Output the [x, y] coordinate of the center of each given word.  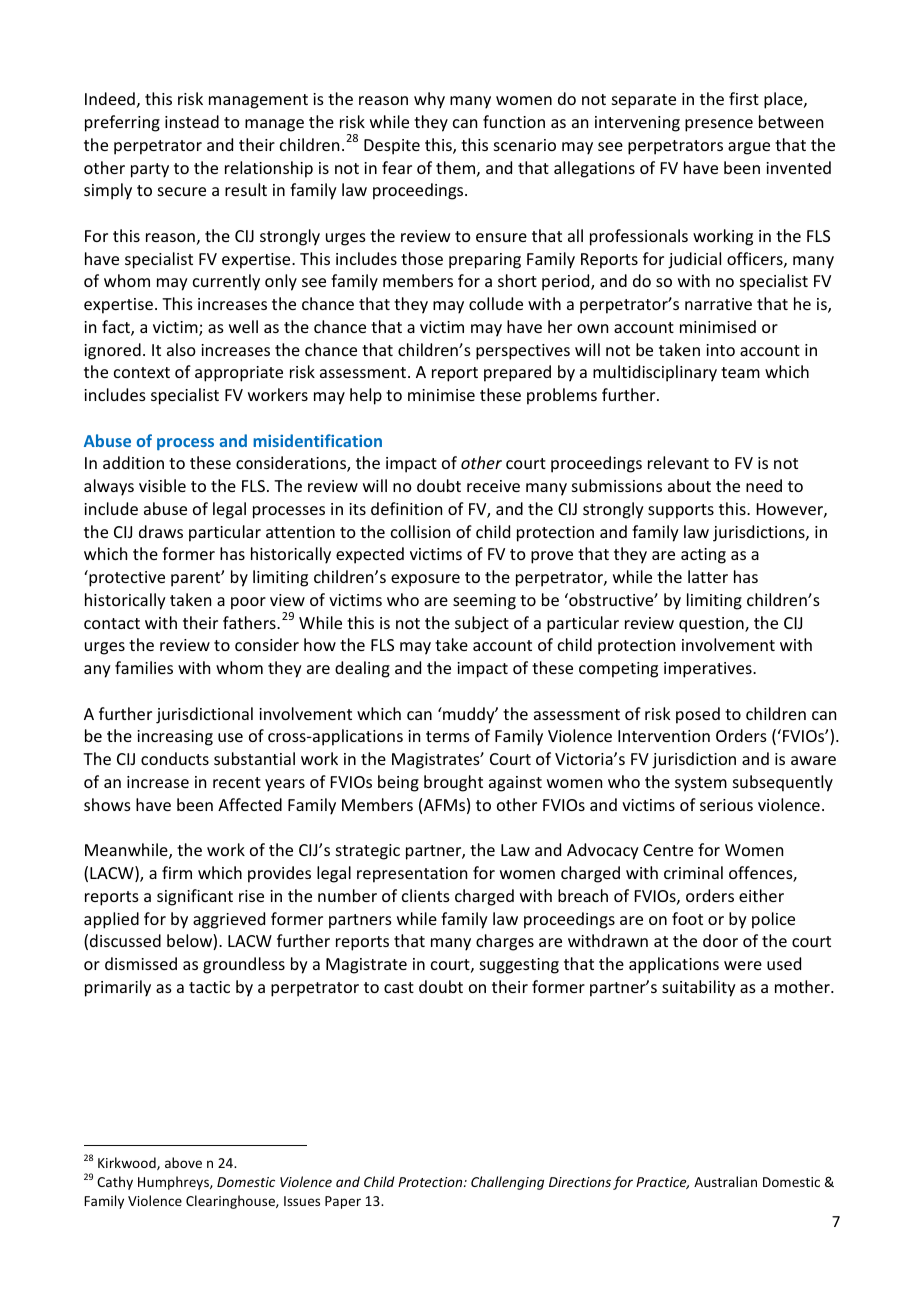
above [183, 1162]
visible [162, 485]
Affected [250, 804]
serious [726, 805]
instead [192, 121]
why [429, 100]
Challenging [507, 1183]
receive [493, 486]
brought [453, 783]
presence [719, 125]
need [764, 485]
